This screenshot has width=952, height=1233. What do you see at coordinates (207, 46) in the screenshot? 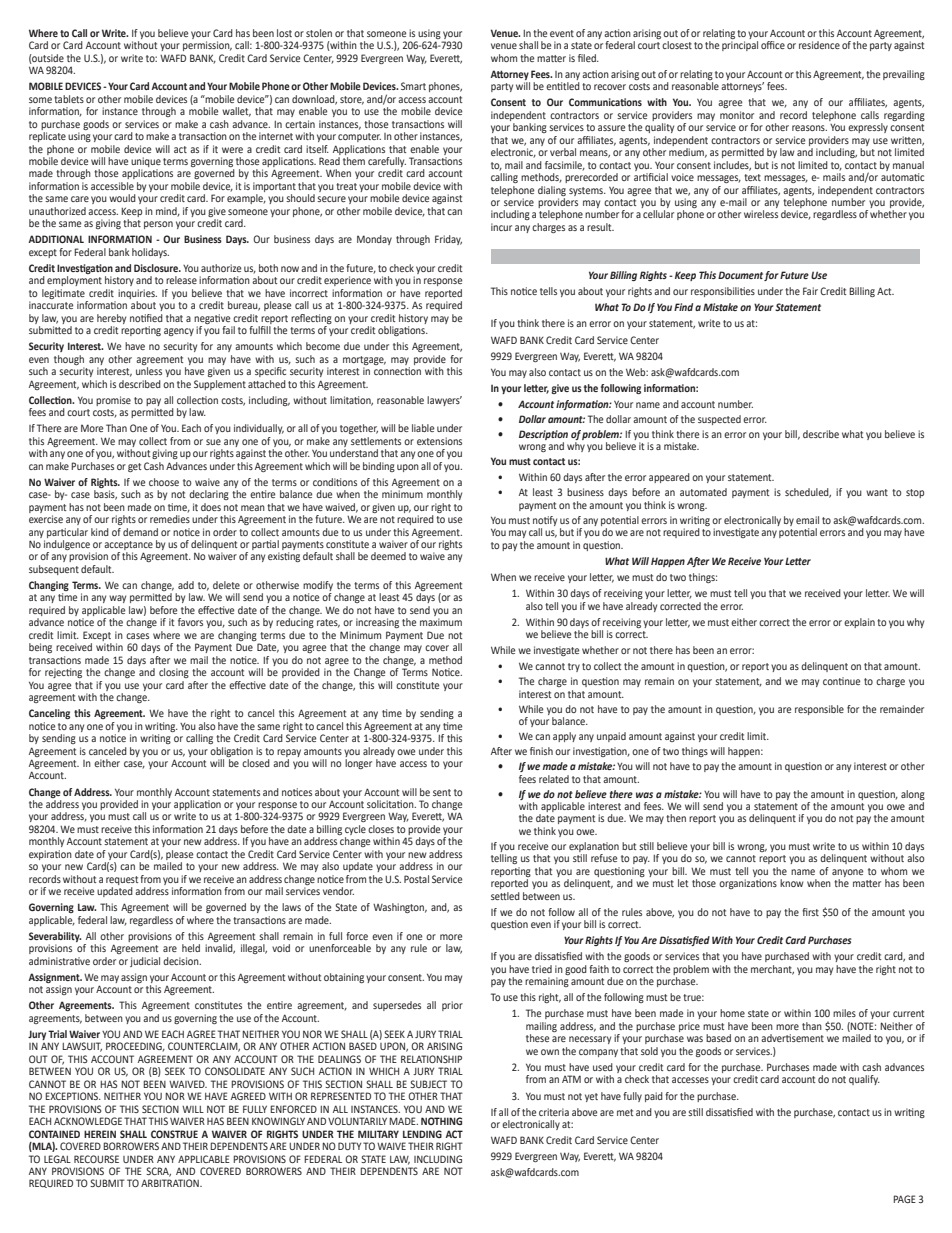
I see `permission` at bounding box center [207, 46].
